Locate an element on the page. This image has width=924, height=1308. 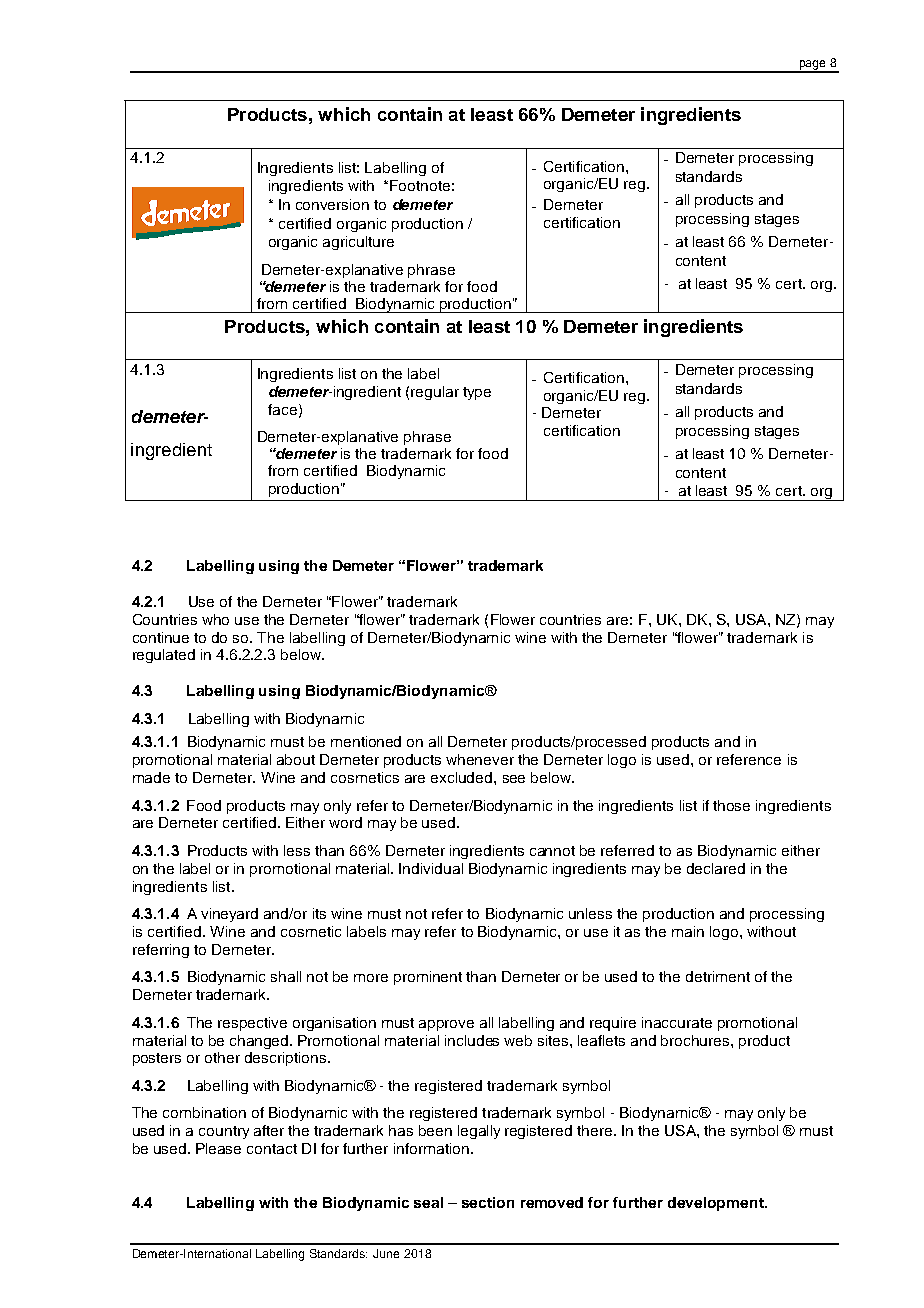
Footnote is located at coordinates (420, 185).
